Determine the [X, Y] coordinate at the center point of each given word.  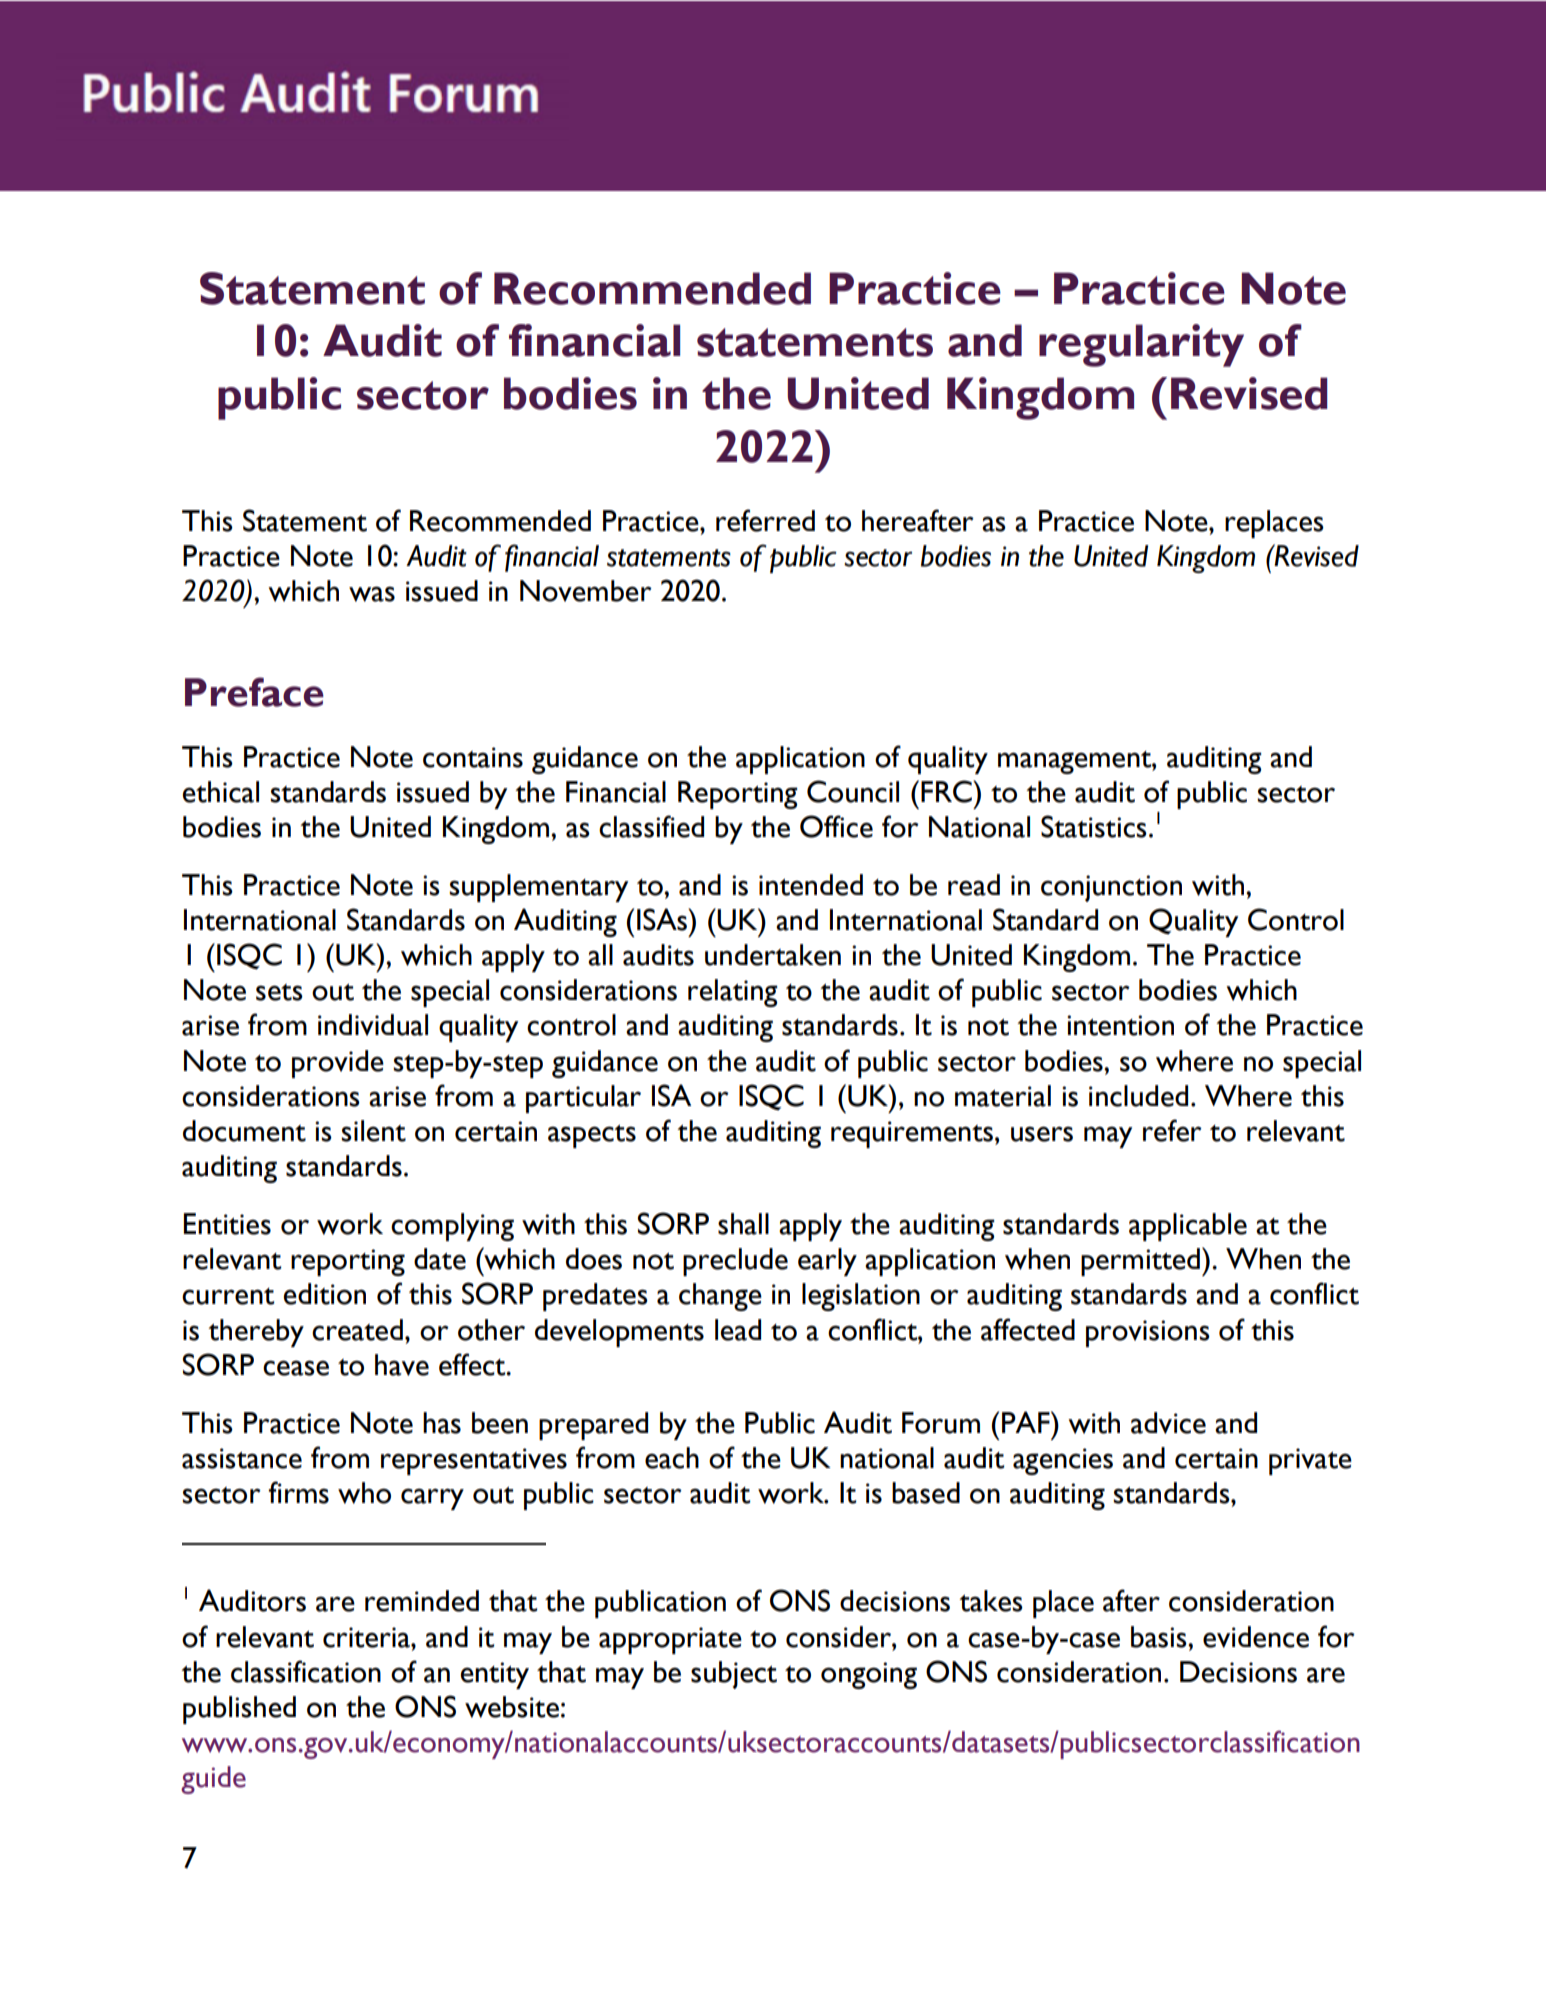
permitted [1140, 1262]
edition [325, 1294]
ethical [221, 792]
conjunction [1111, 888]
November [586, 591]
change [720, 1297]
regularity [1141, 345]
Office [836, 826]
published [239, 1710]
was [372, 594]
